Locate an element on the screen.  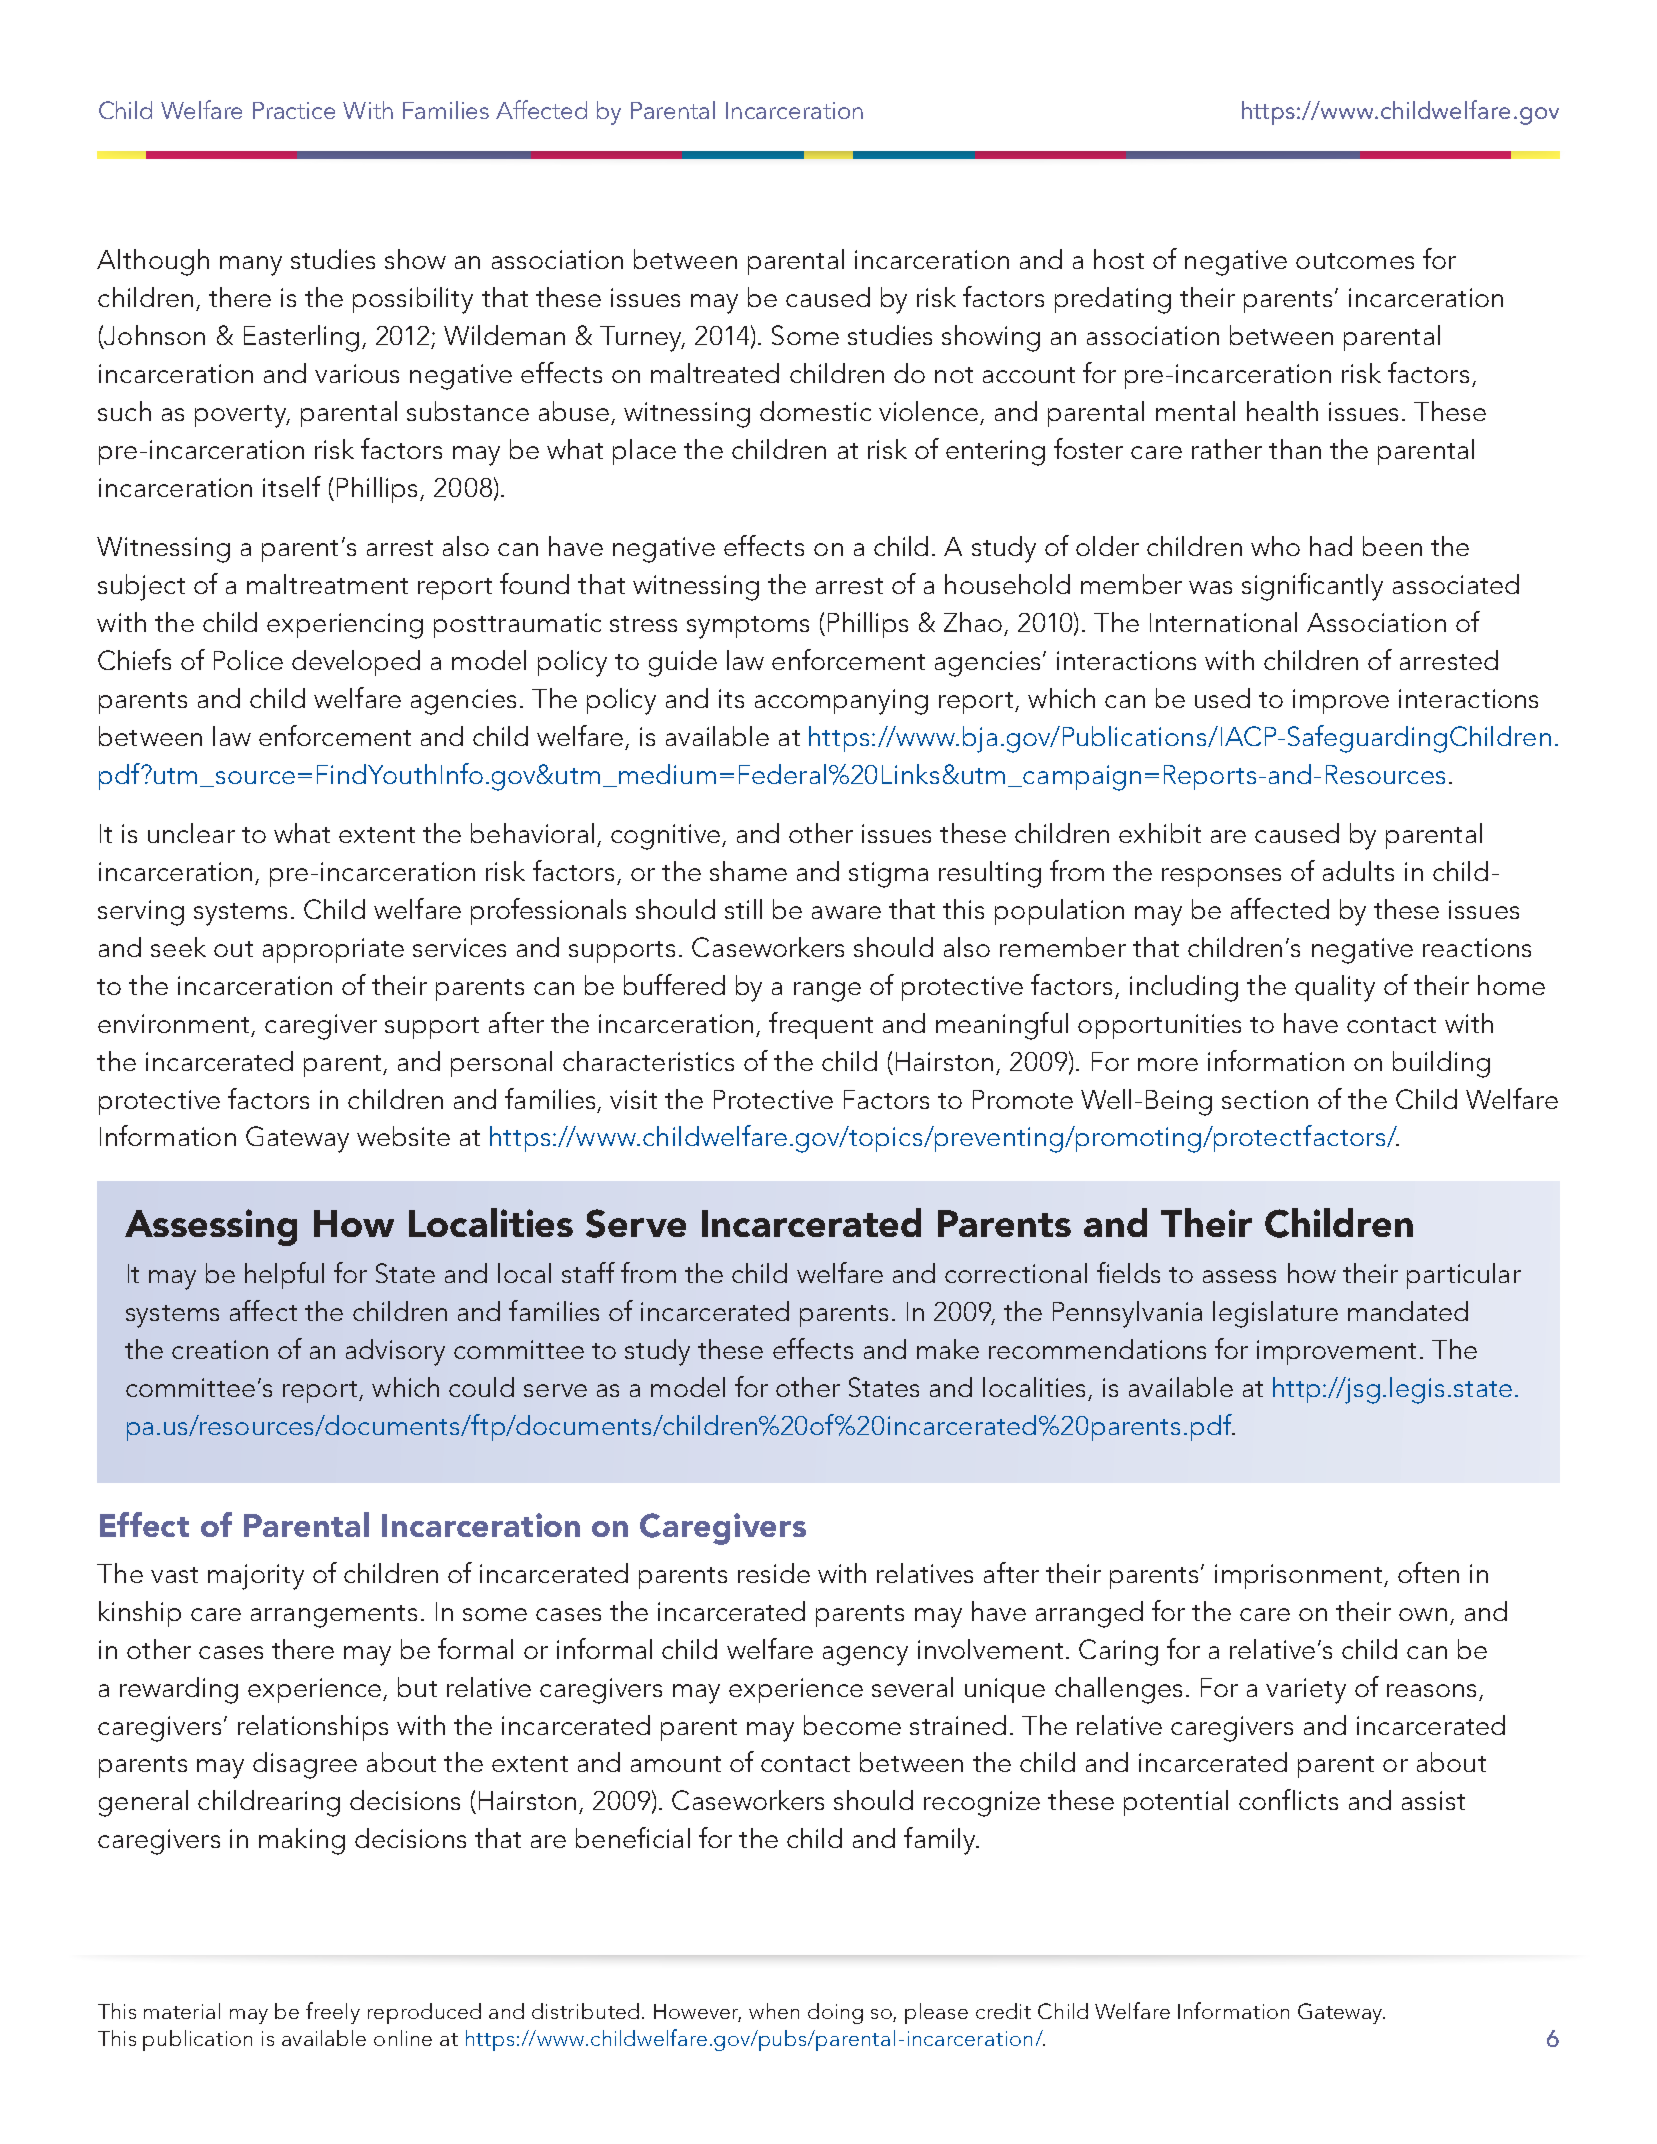
section is located at coordinates (1265, 1099).
